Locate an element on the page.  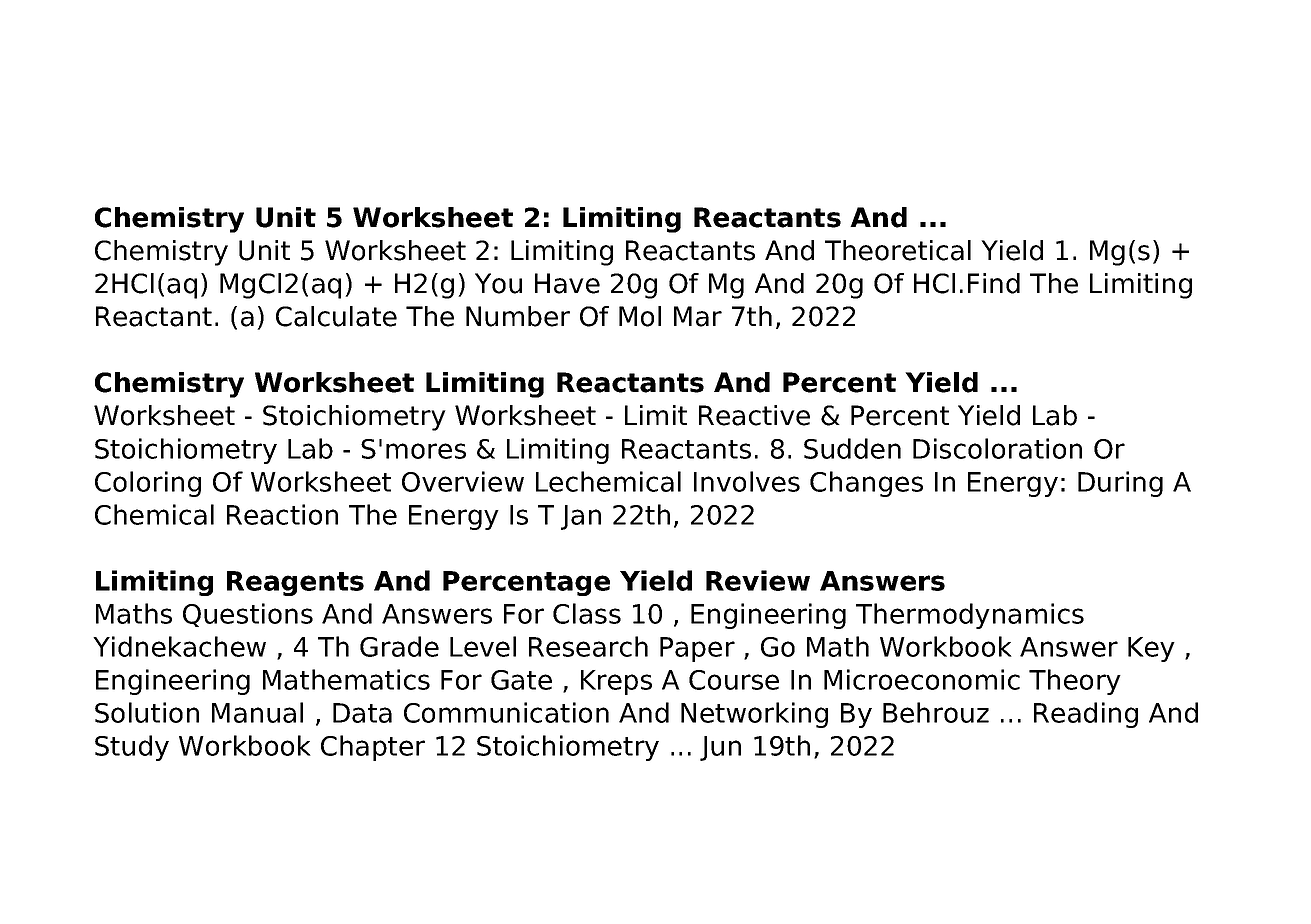
Have is located at coordinates (567, 283).
